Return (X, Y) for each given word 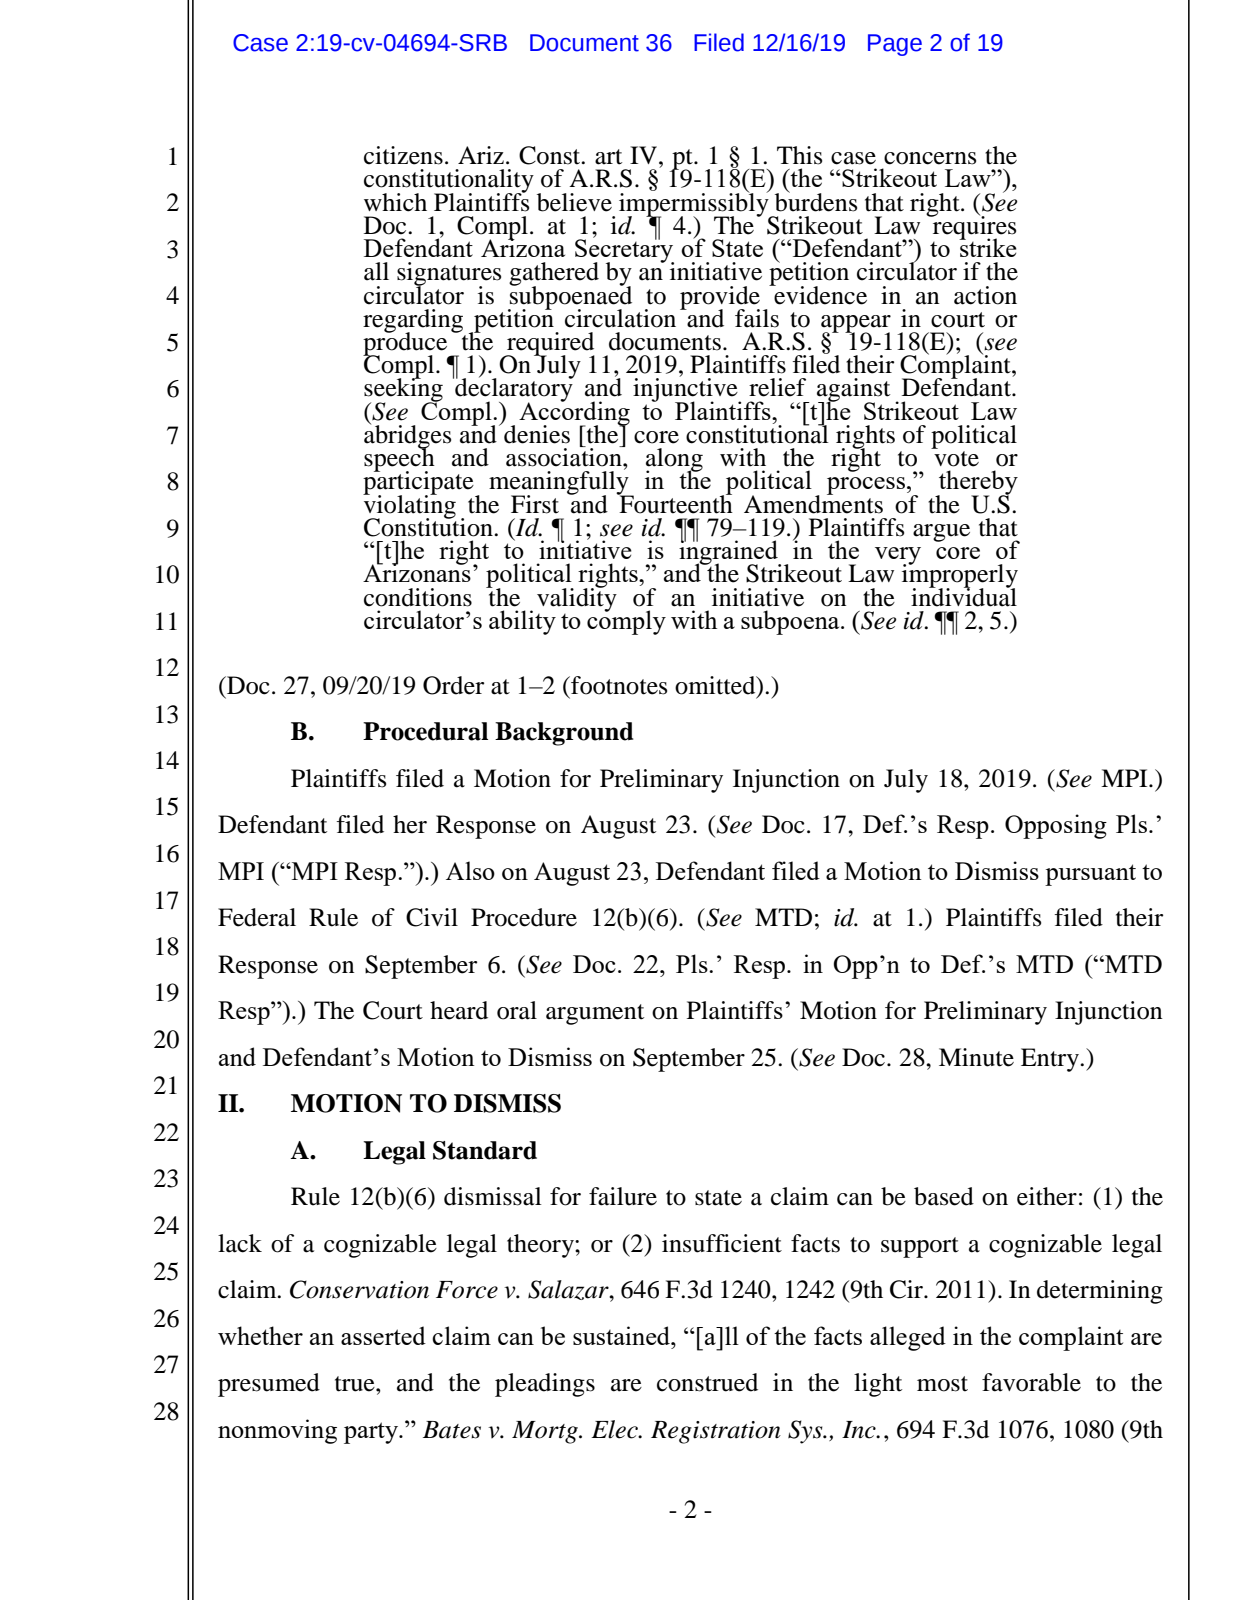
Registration (716, 1432)
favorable (1031, 1382)
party (372, 1433)
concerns (930, 158)
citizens (403, 155)
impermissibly (695, 204)
